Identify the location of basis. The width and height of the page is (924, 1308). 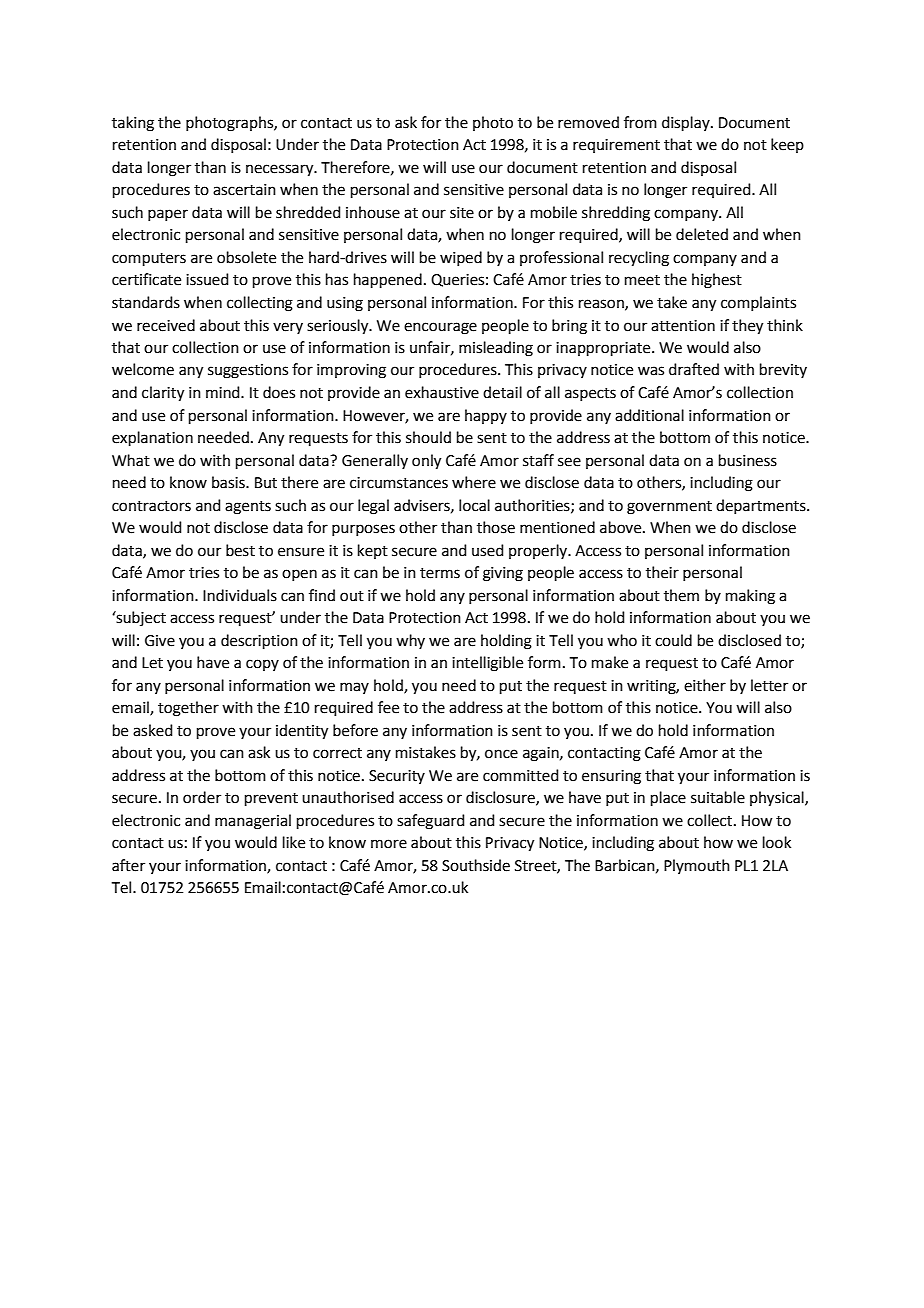
(229, 482).
